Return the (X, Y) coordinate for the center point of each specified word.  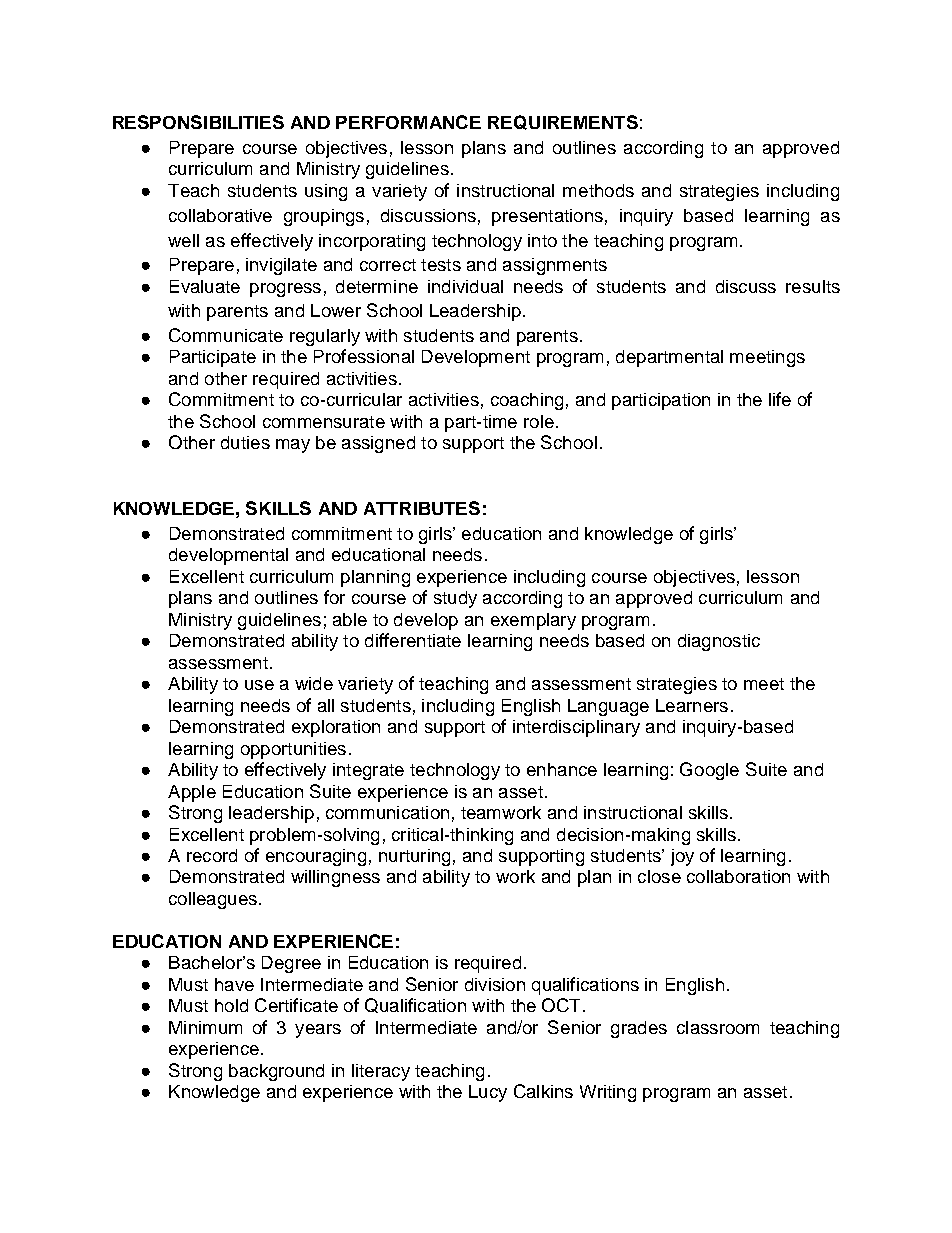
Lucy (488, 1093)
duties (245, 442)
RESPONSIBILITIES (198, 122)
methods (598, 190)
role (539, 421)
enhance (562, 769)
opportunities (293, 750)
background (276, 1072)
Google (709, 771)
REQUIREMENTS (563, 122)
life (780, 399)
